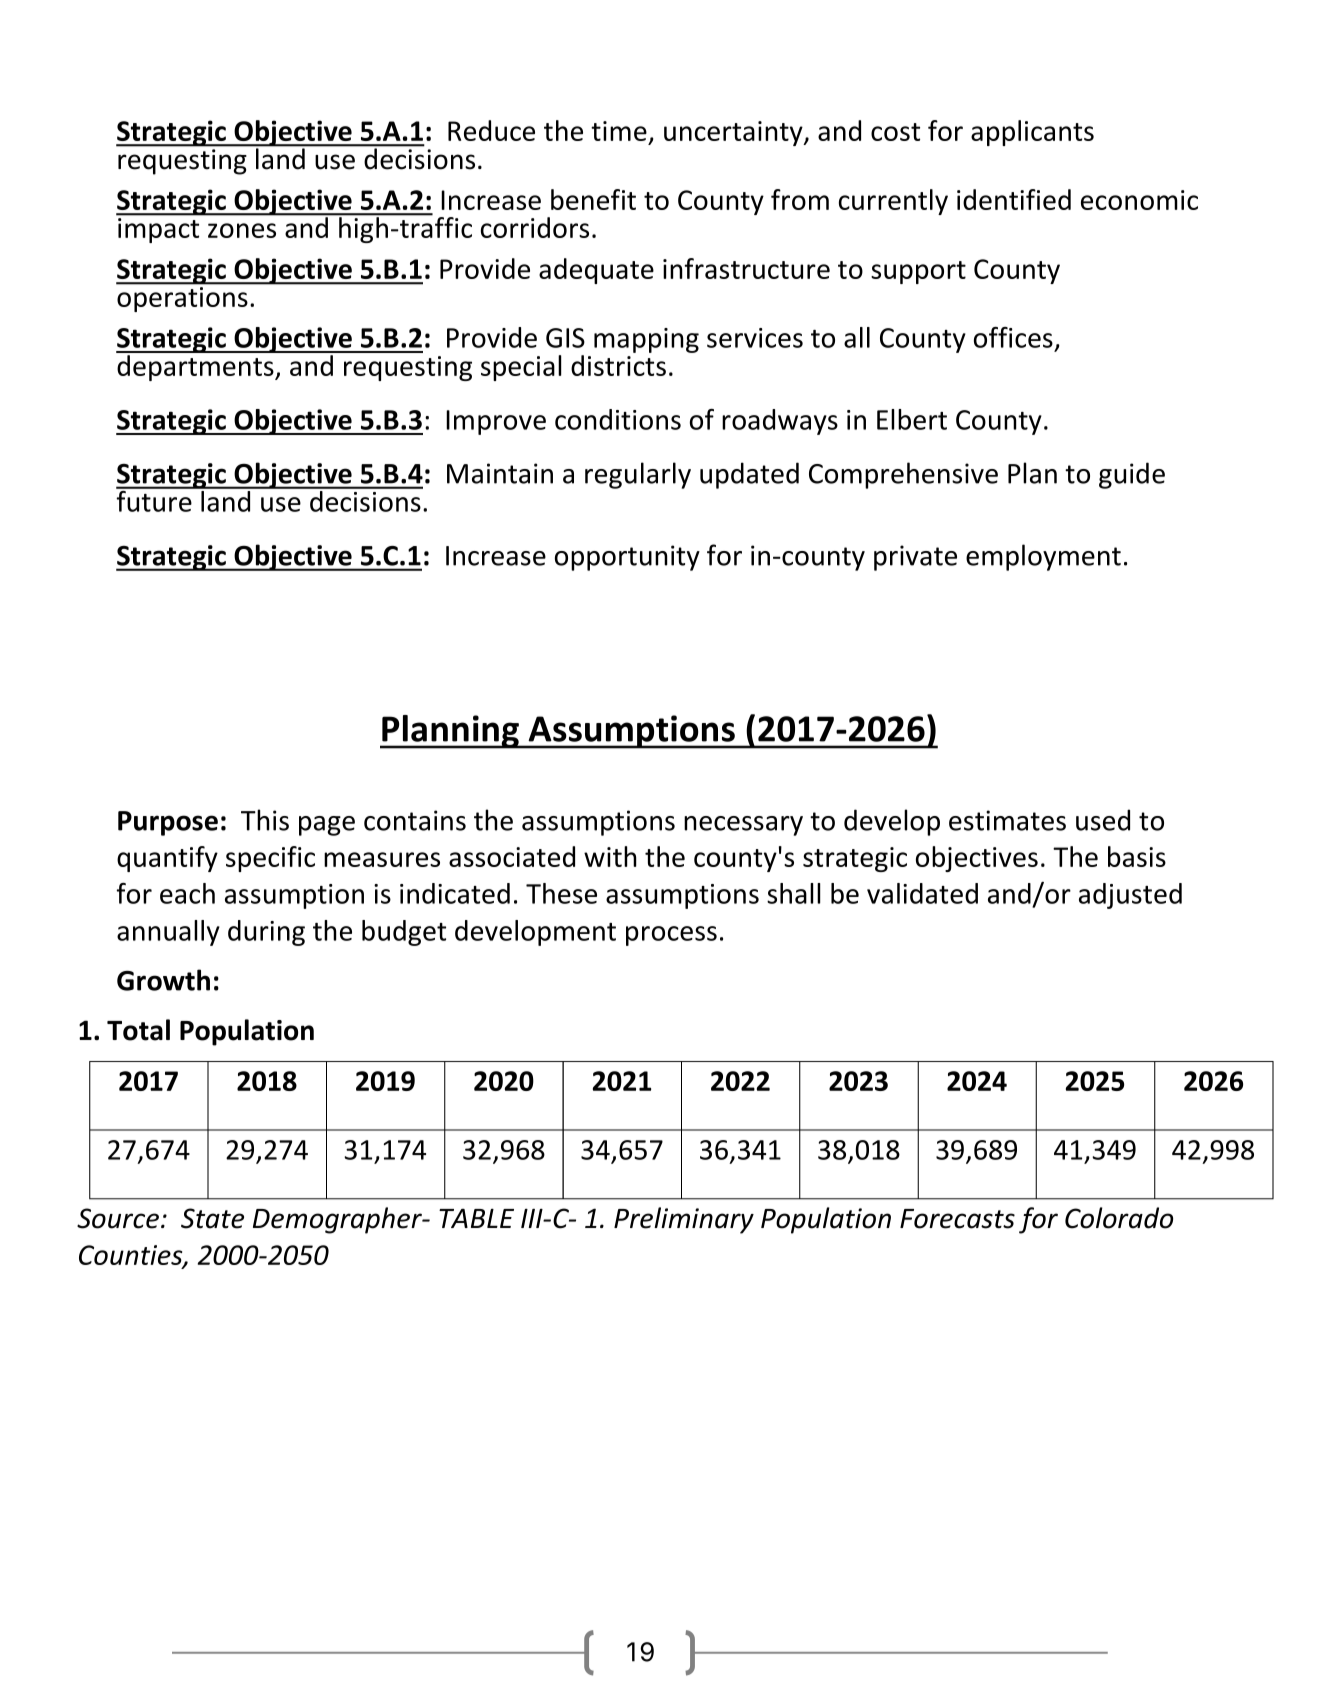 This screenshot has height=1706, width=1318. Describe the element at coordinates (1032, 133) in the screenshot. I see `applicants` at that location.
